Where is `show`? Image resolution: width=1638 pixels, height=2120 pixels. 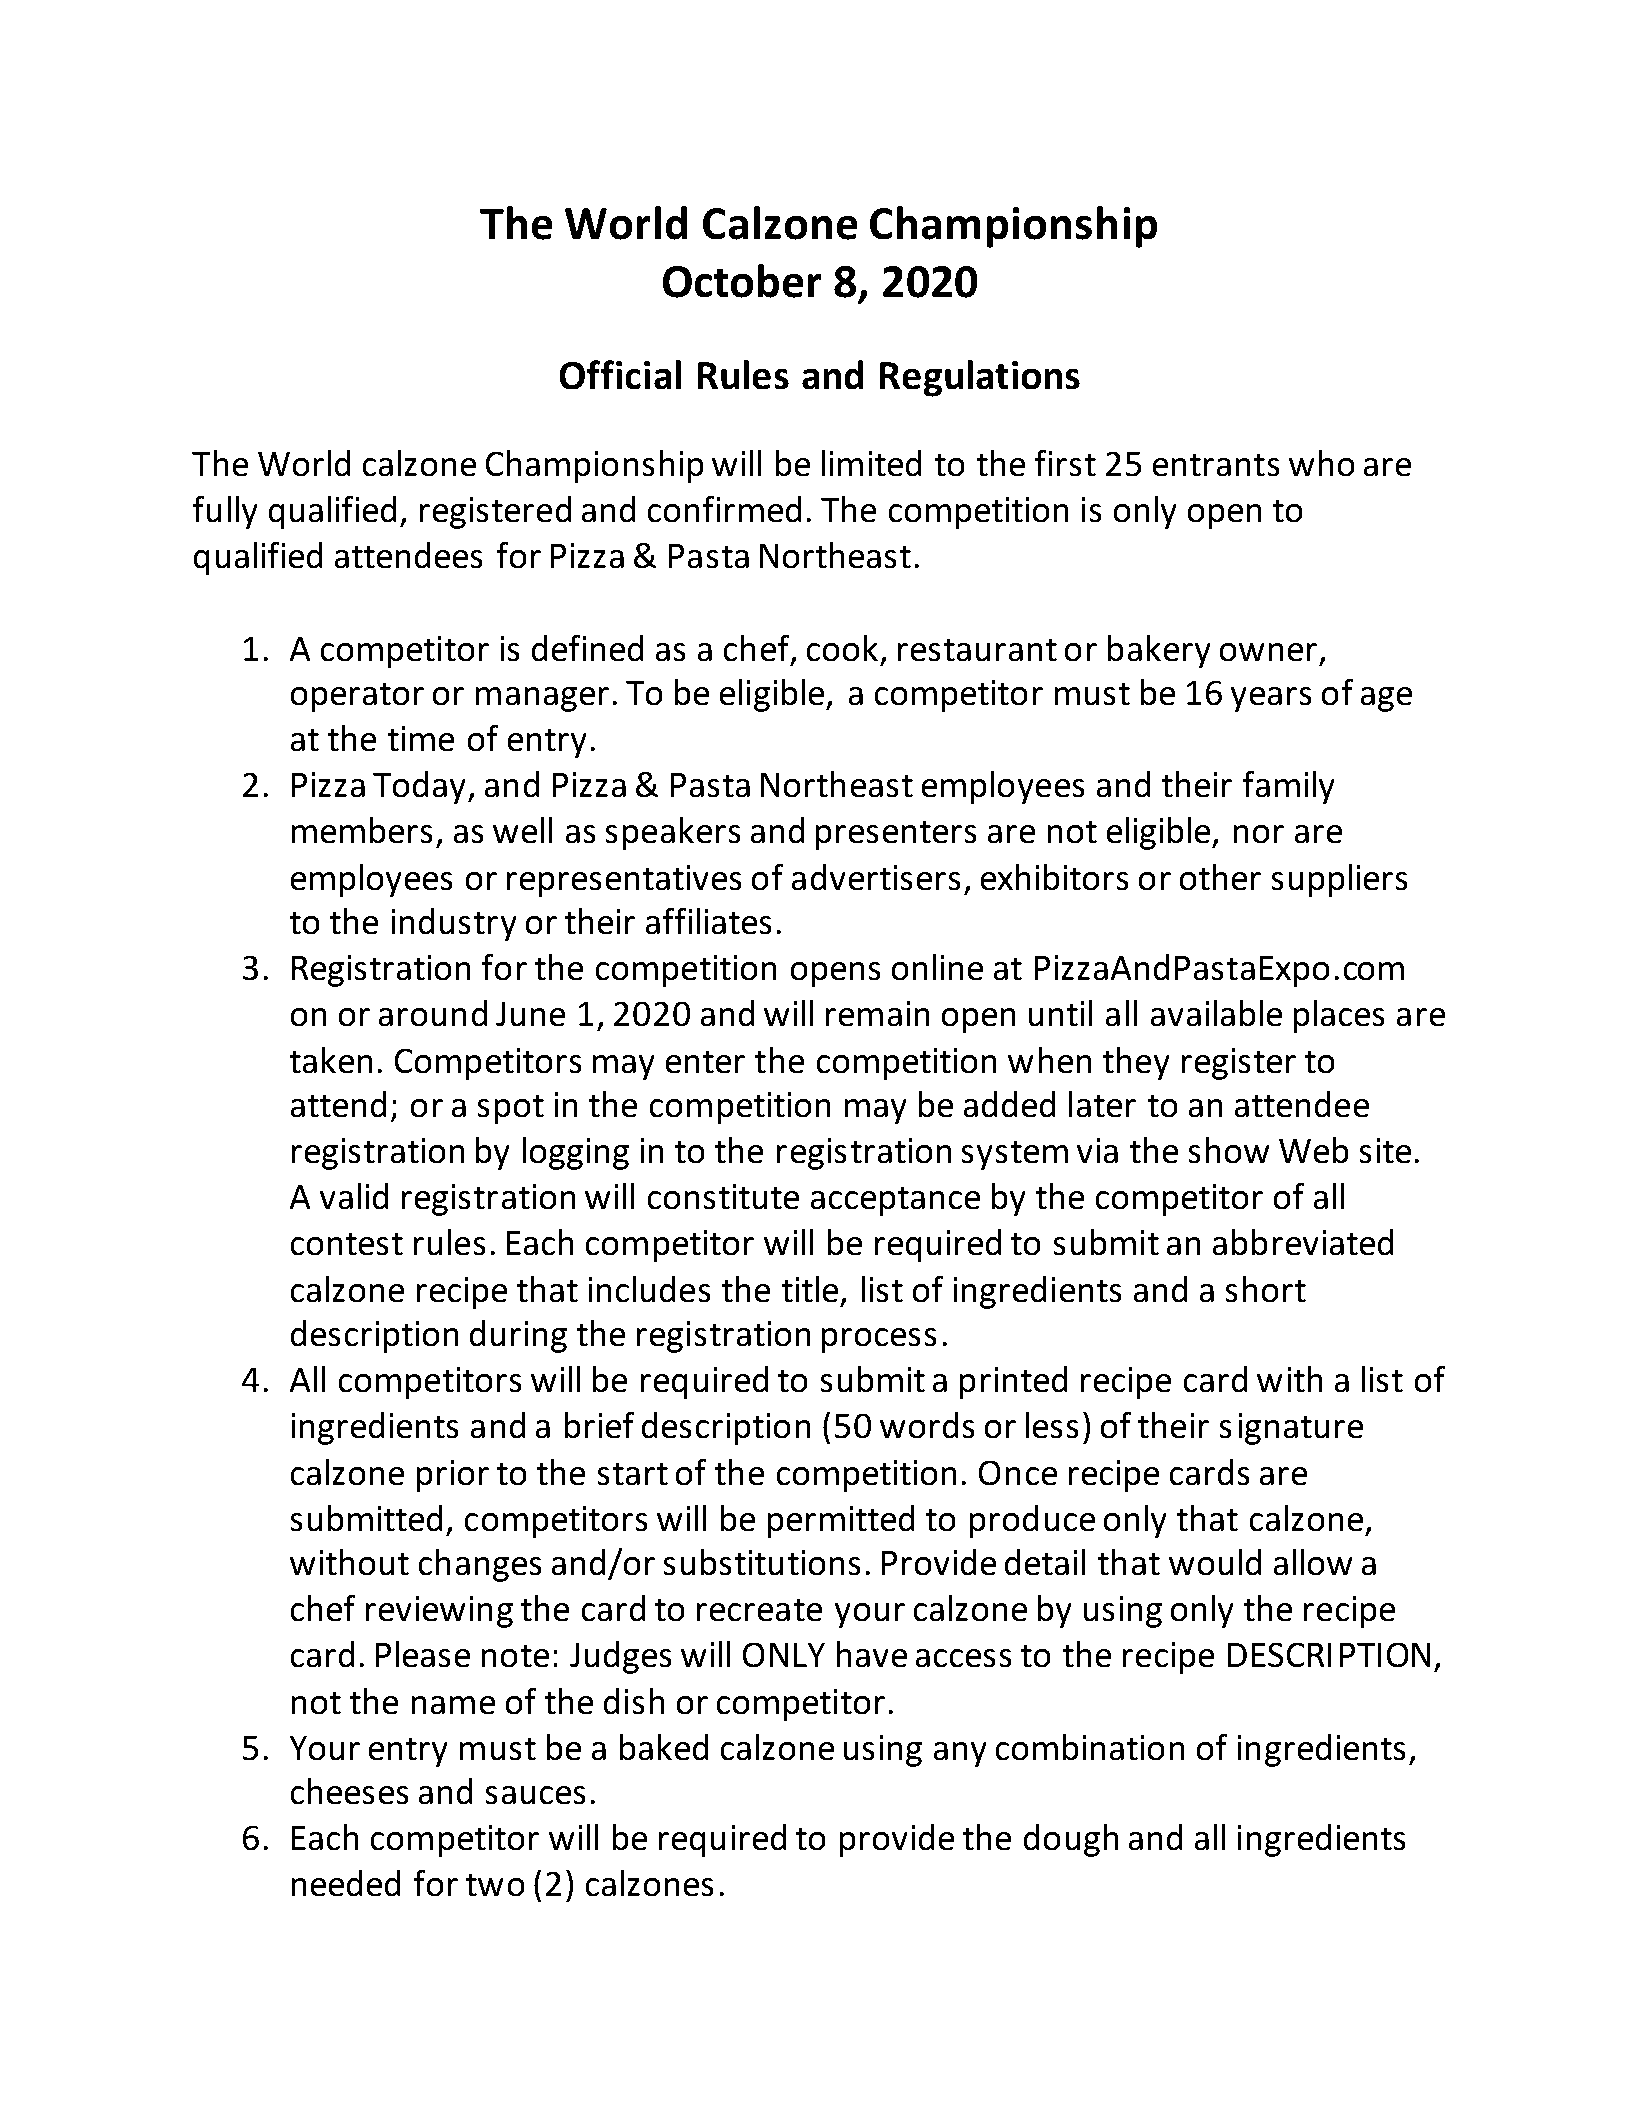 show is located at coordinates (1229, 1150).
